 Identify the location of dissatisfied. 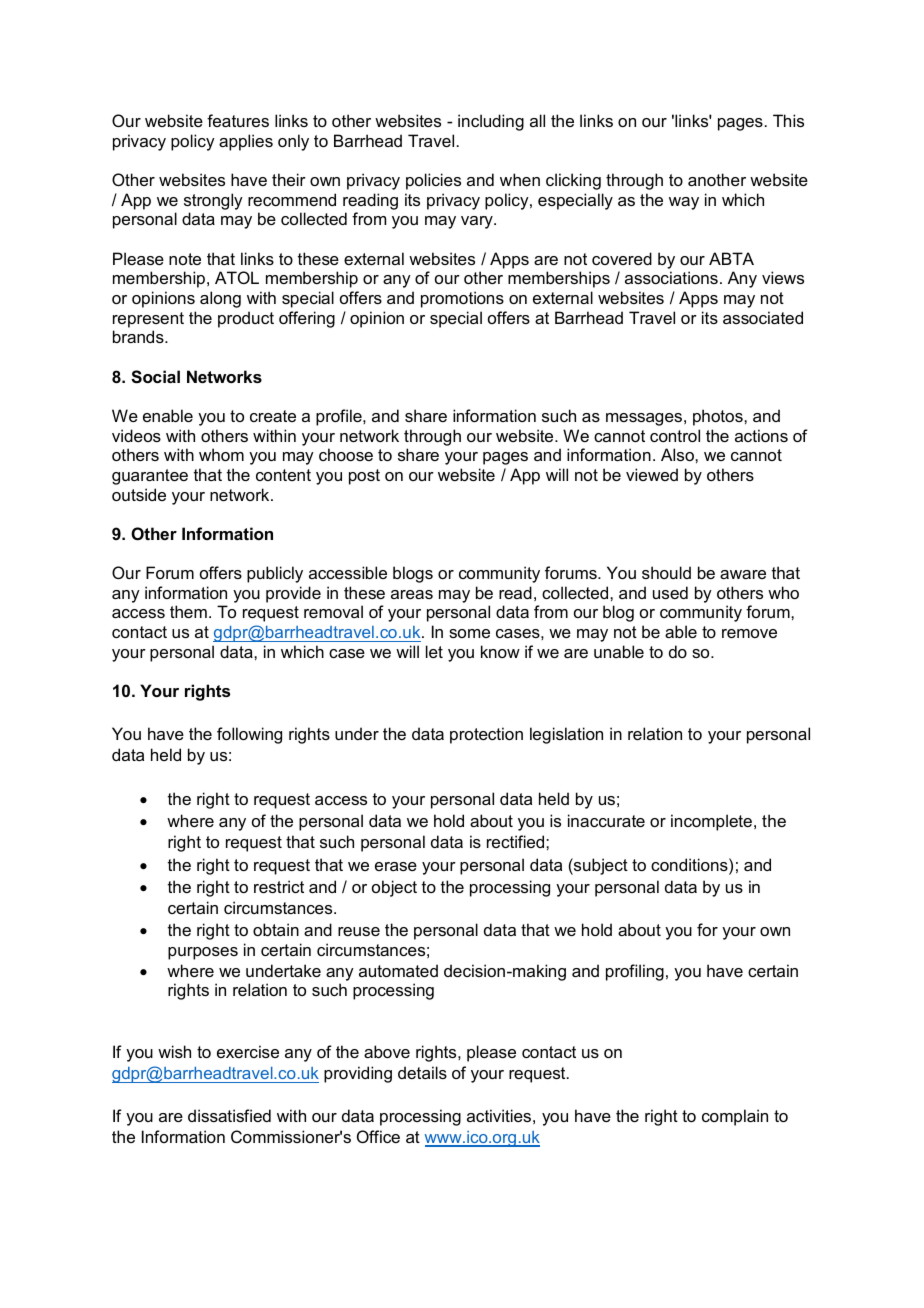
(229, 1115).
